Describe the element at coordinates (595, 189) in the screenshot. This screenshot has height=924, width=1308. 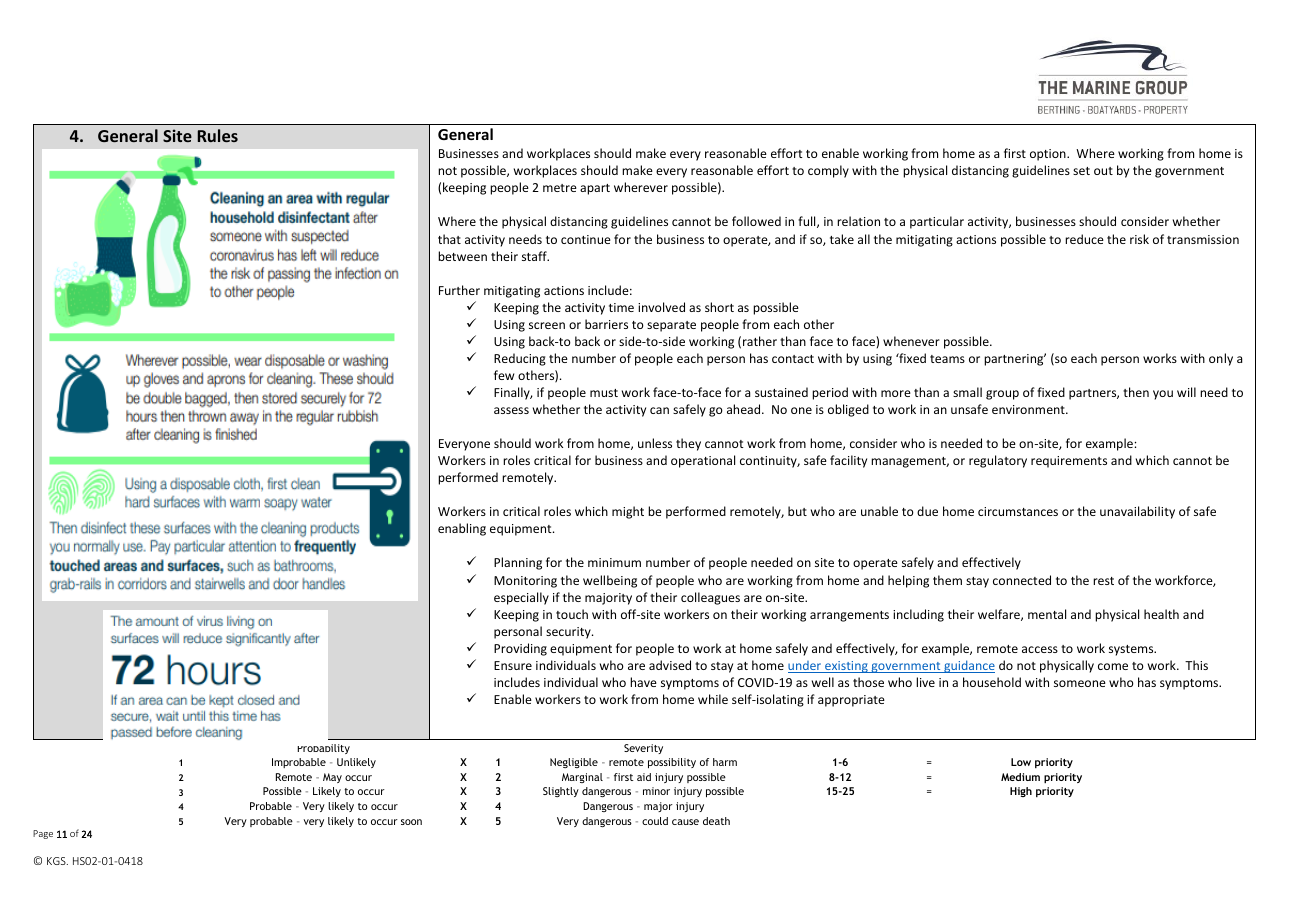
I see `apart` at that location.
